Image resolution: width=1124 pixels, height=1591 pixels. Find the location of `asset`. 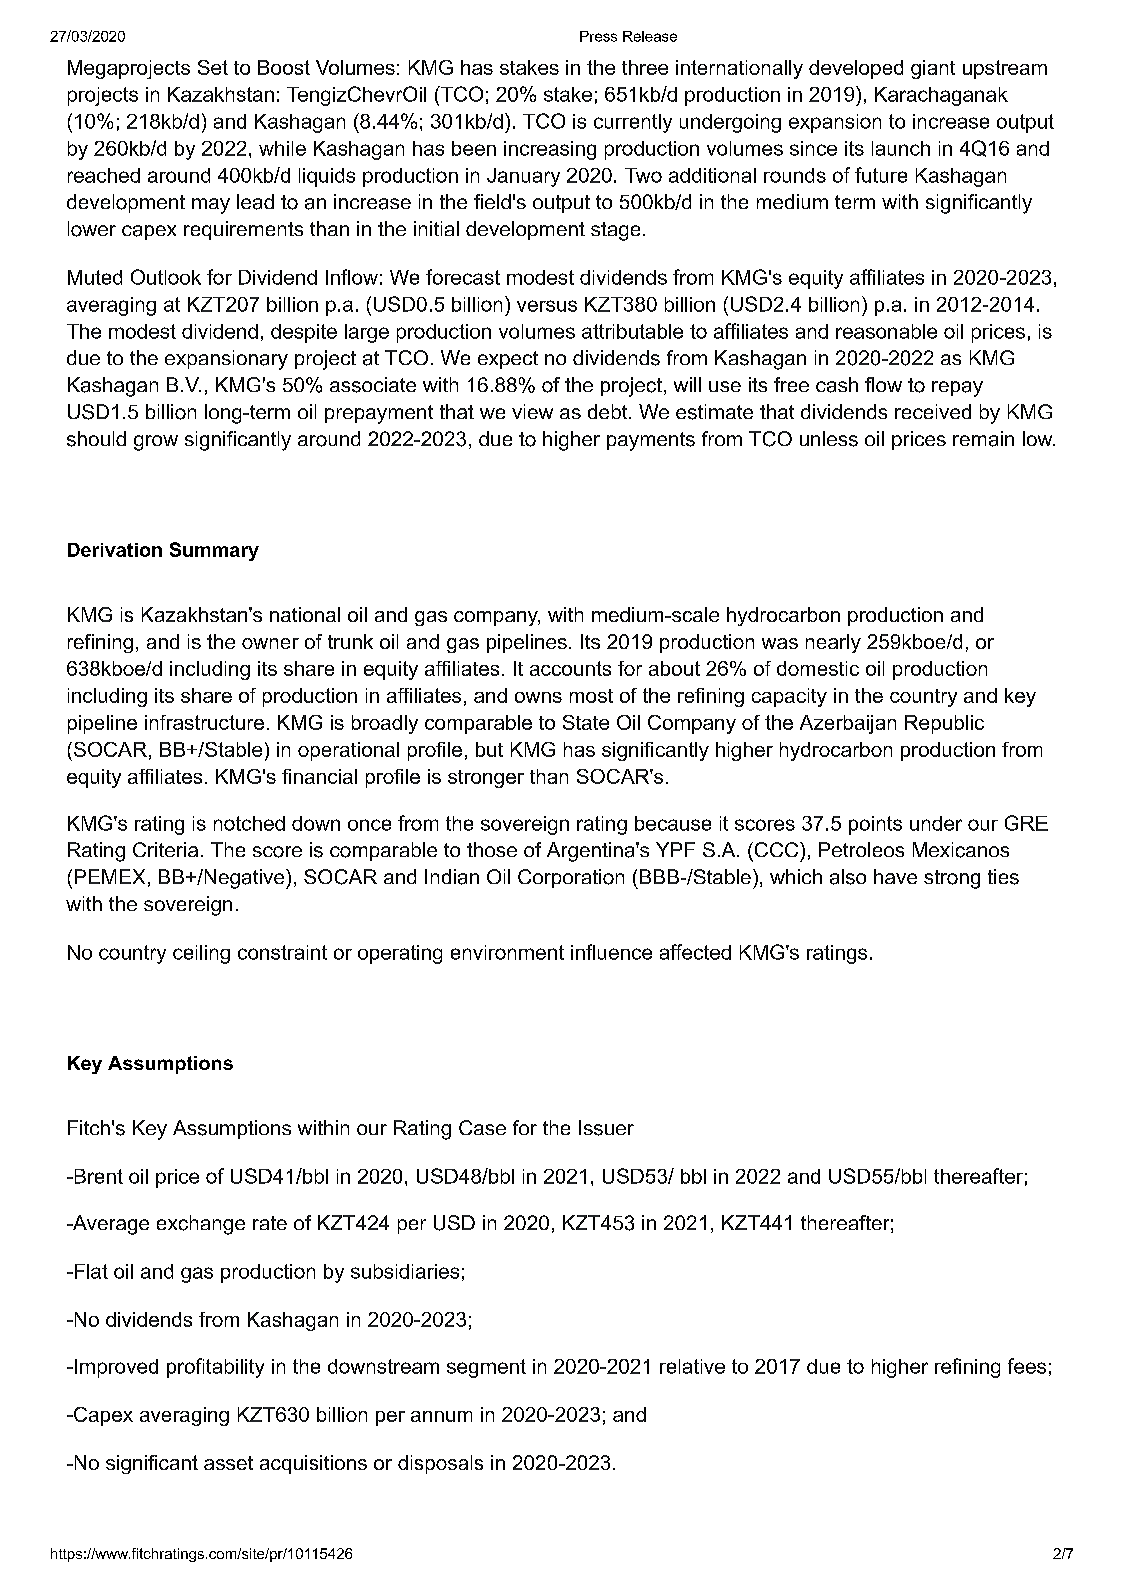

asset is located at coordinates (228, 1463).
